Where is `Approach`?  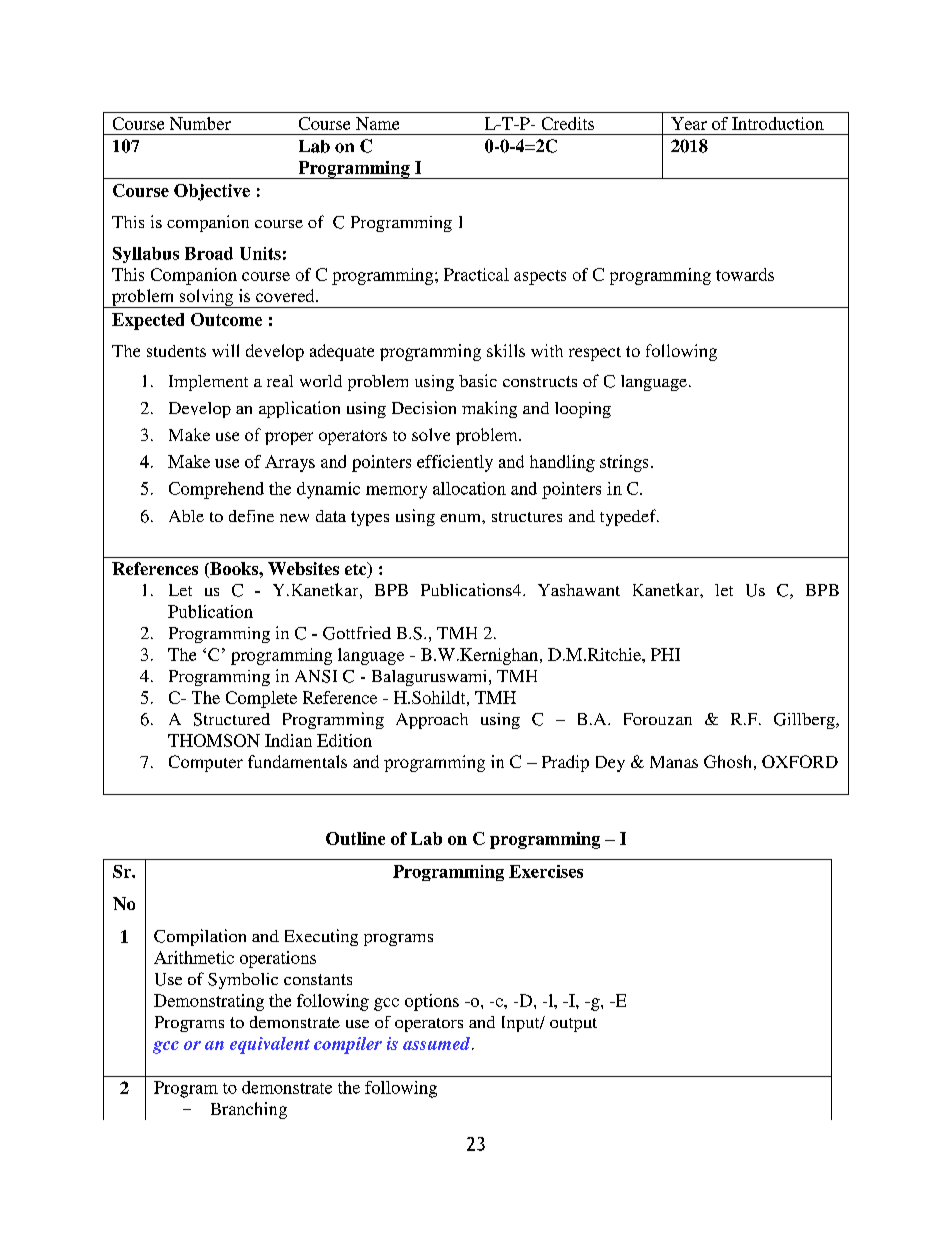 Approach is located at coordinates (432, 721).
